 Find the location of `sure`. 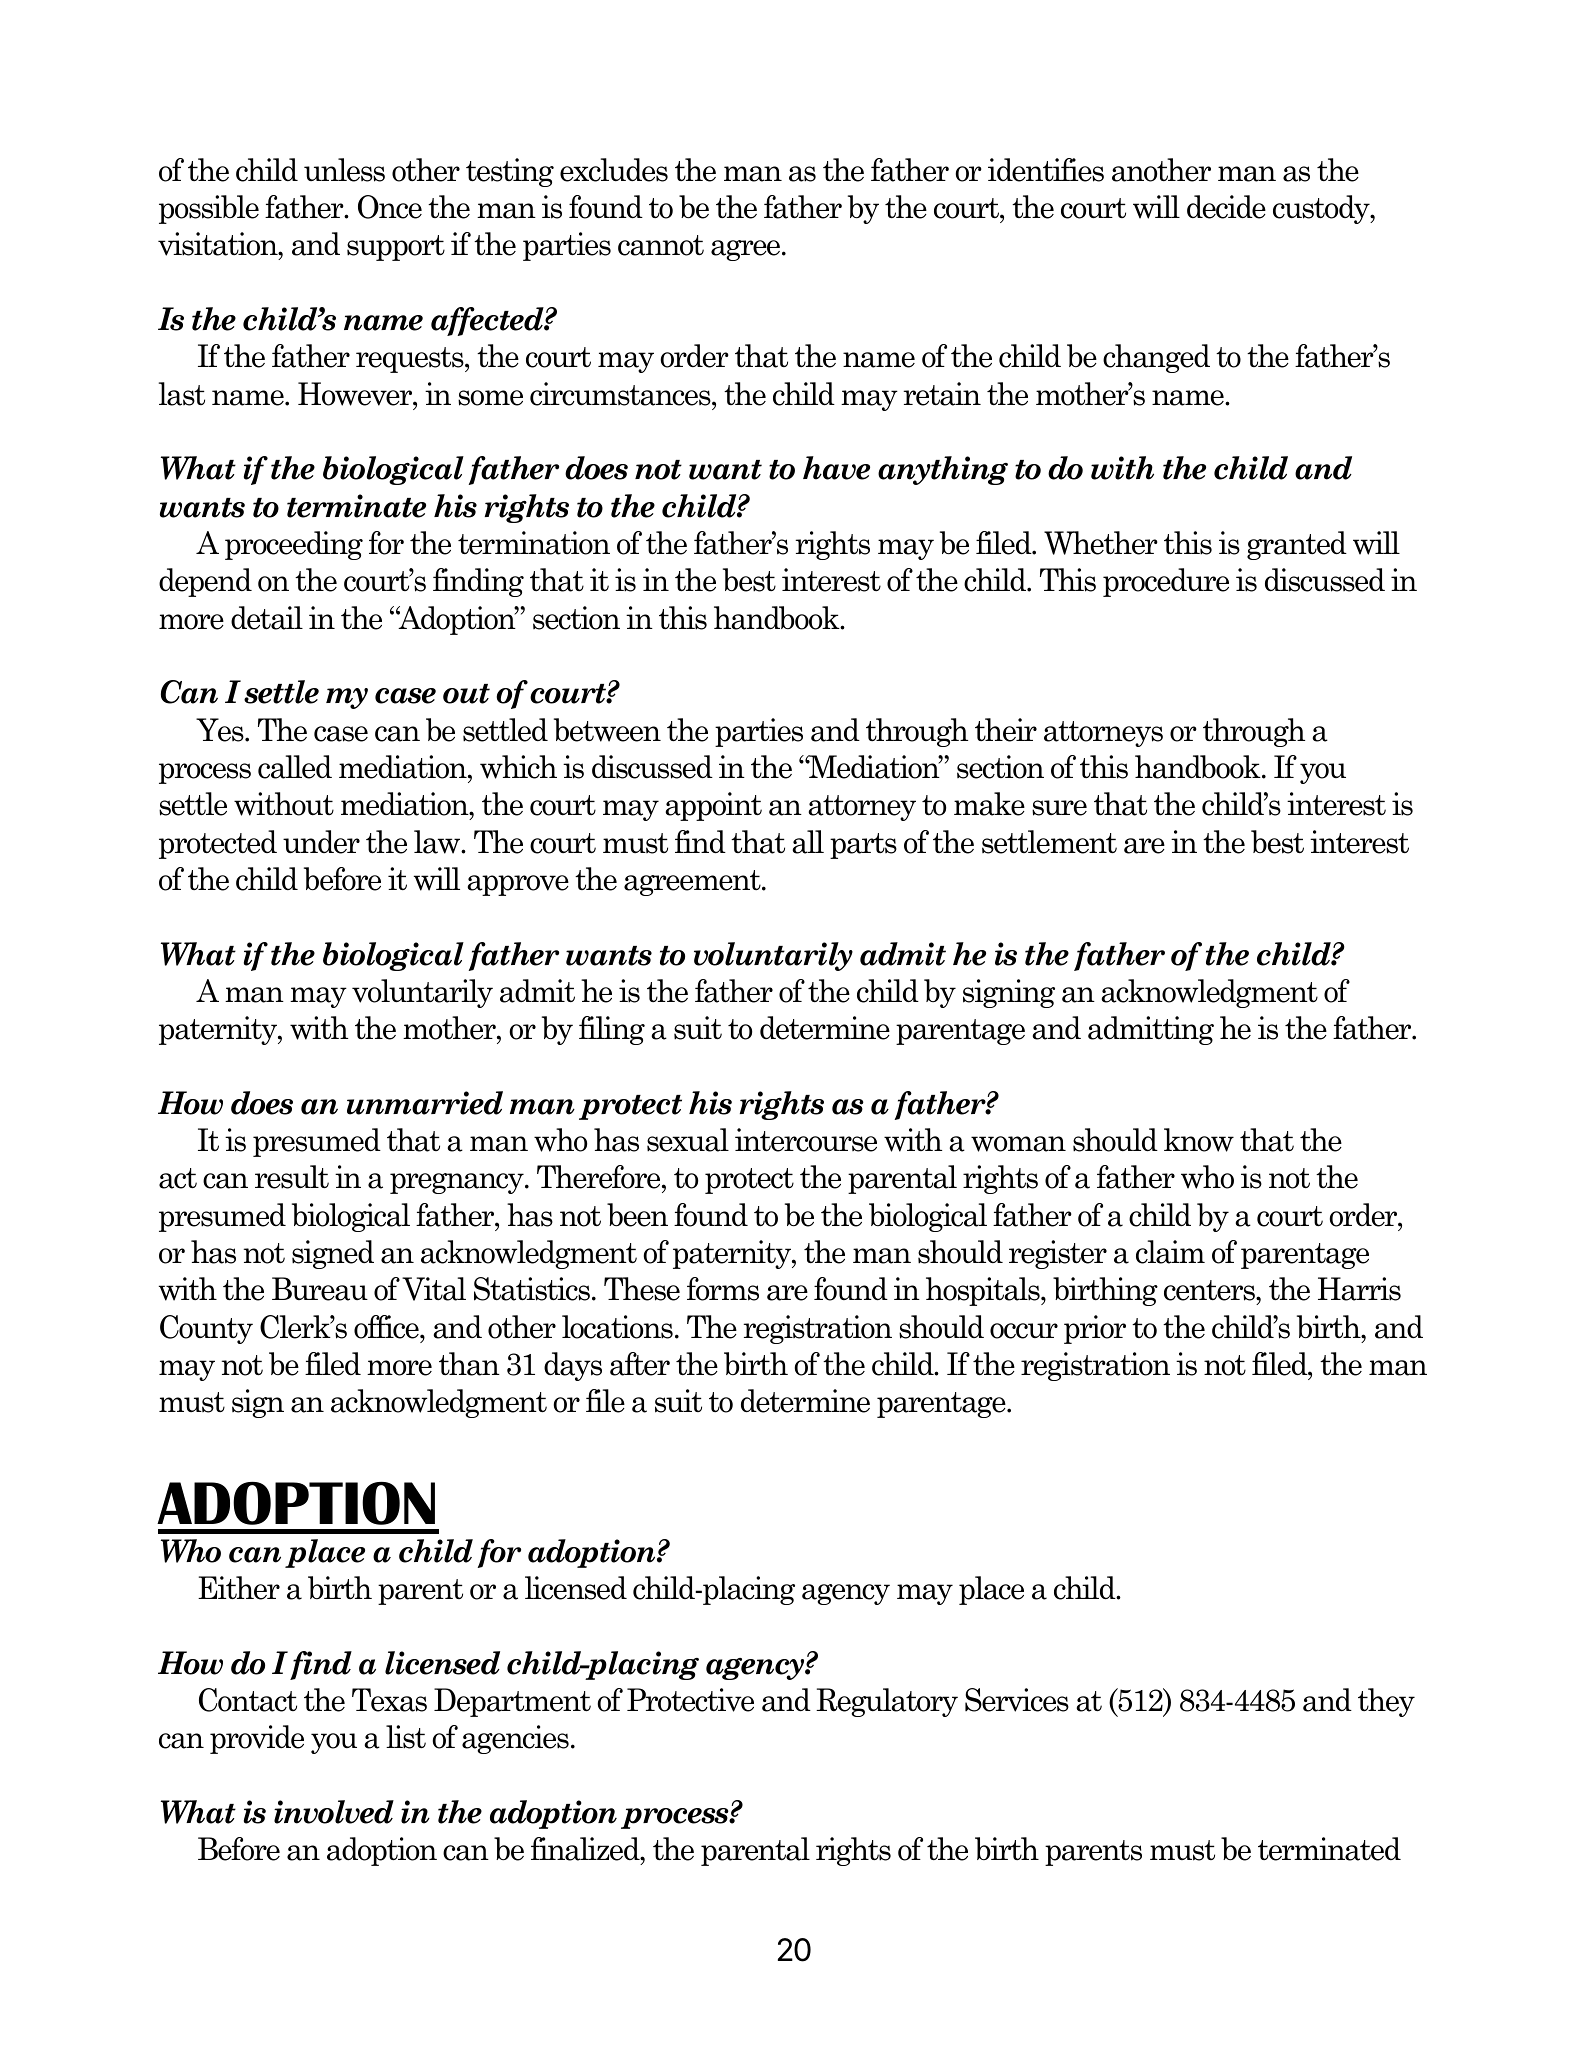

sure is located at coordinates (1059, 808).
